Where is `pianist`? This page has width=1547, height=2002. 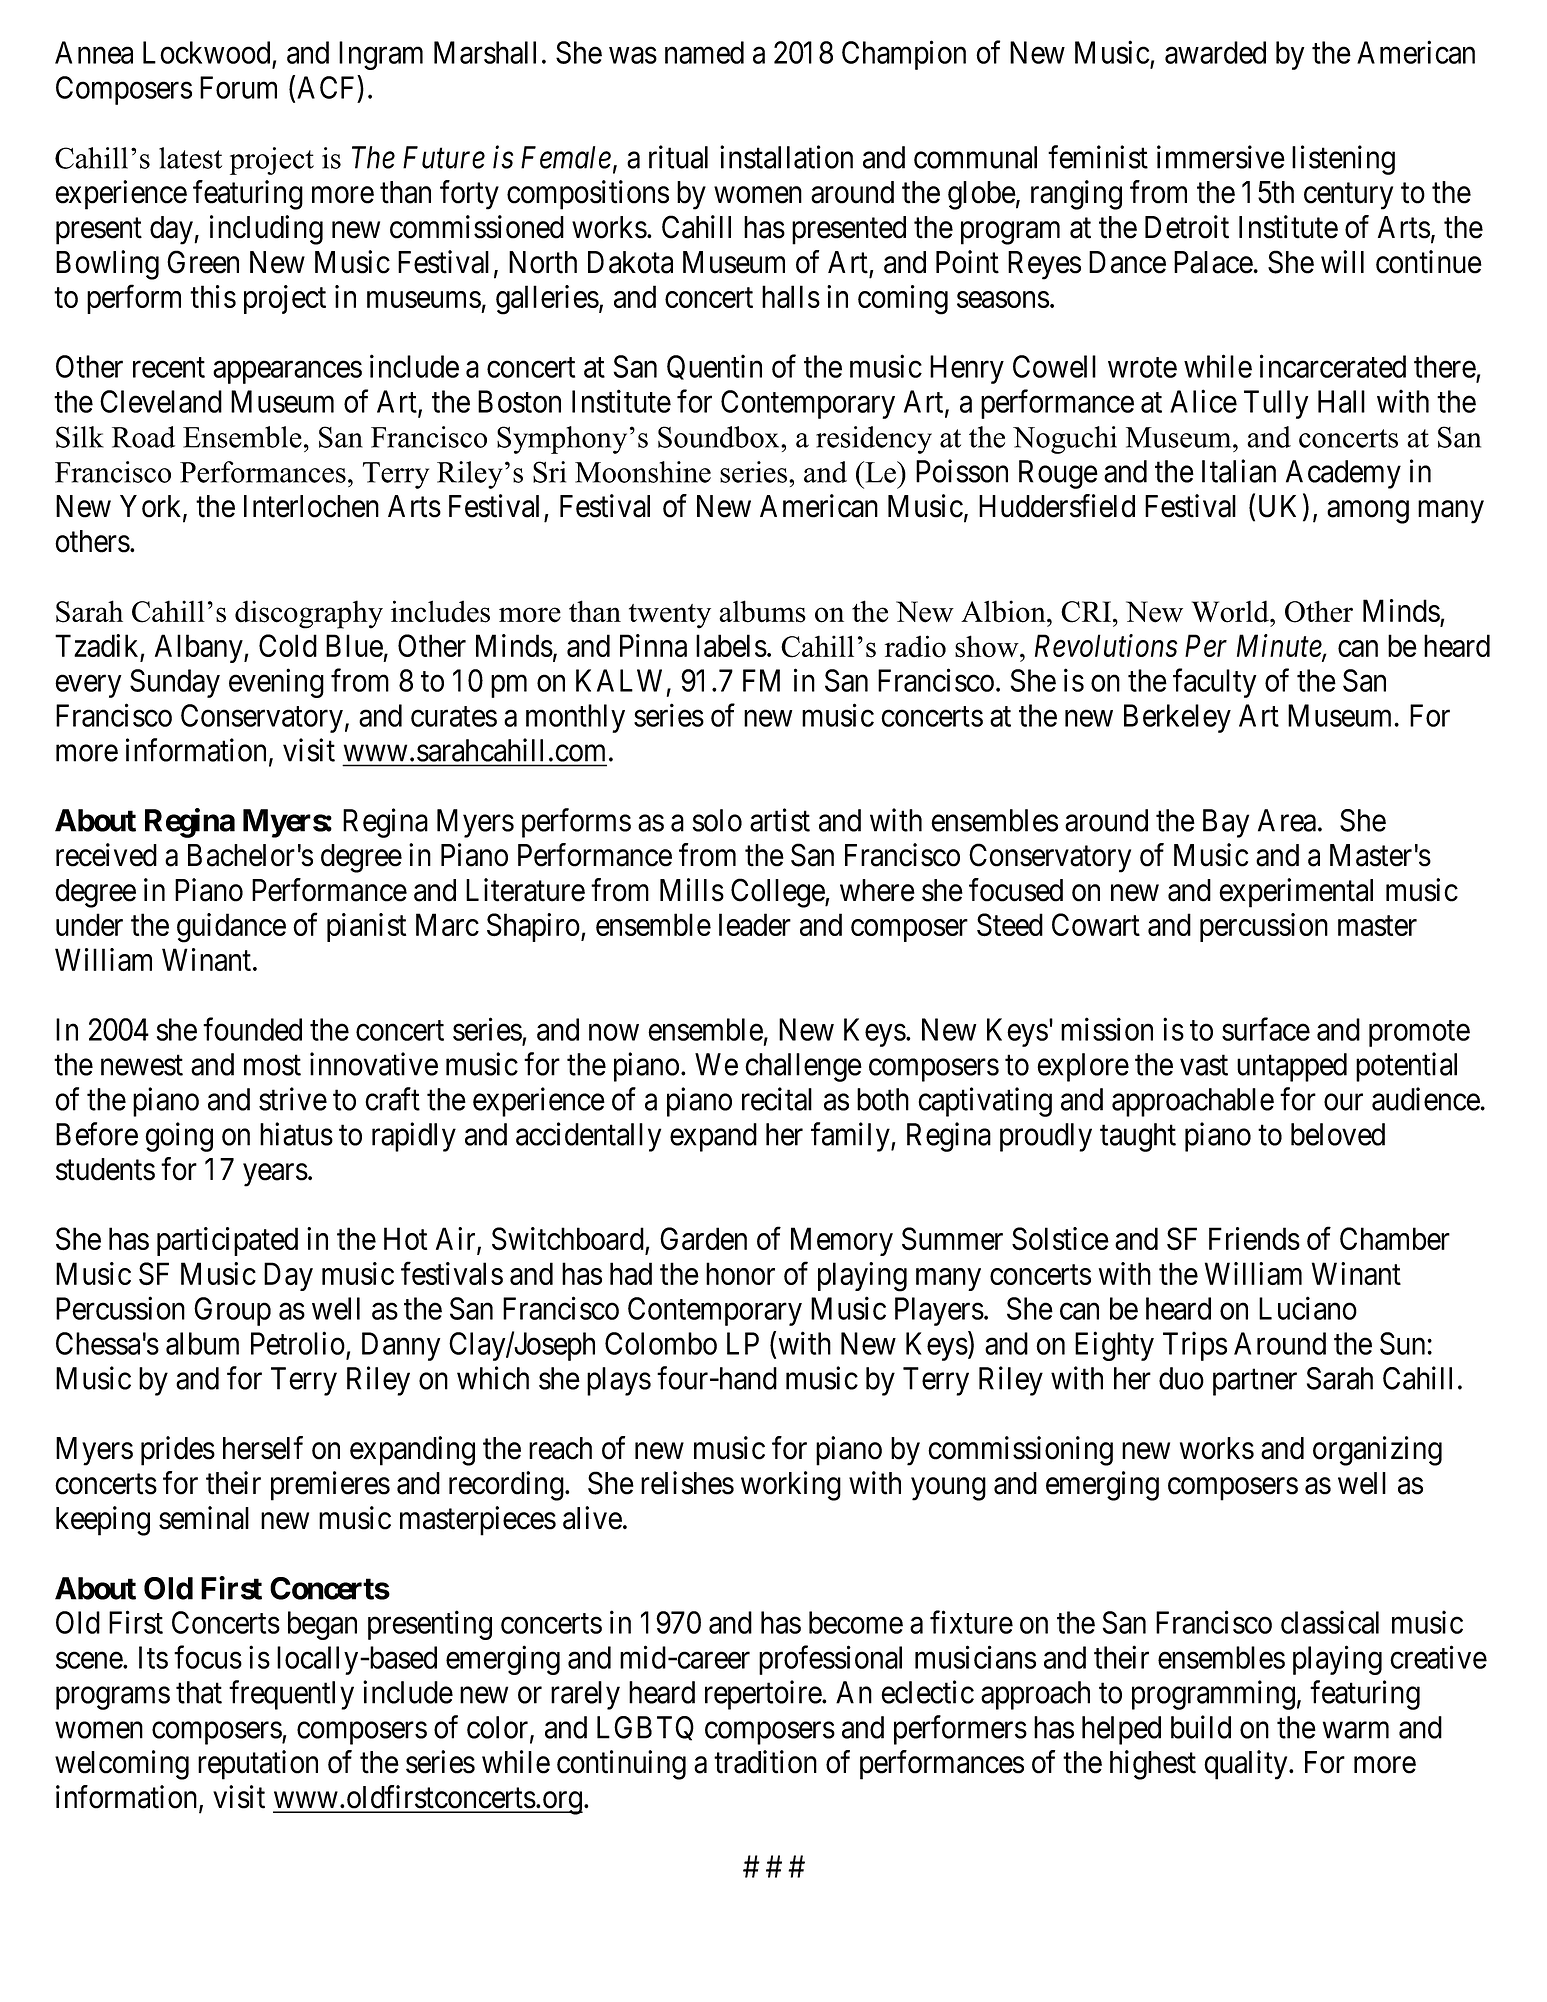 pianist is located at coordinates (366, 927).
